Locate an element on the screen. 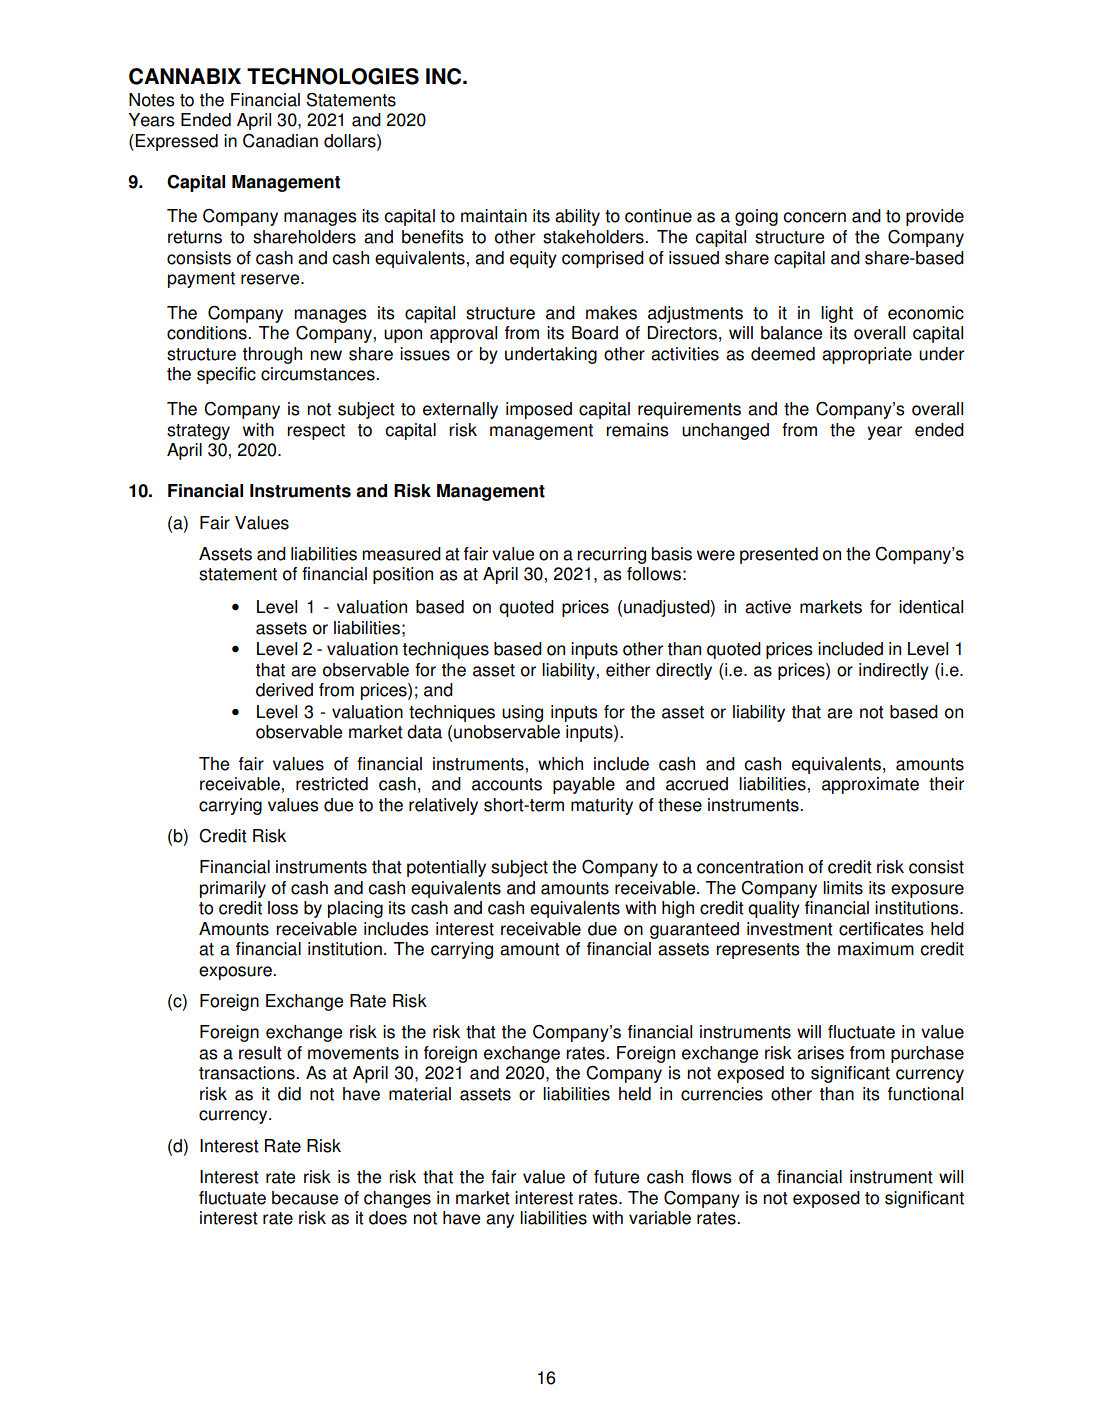  because is located at coordinates (305, 1198).
